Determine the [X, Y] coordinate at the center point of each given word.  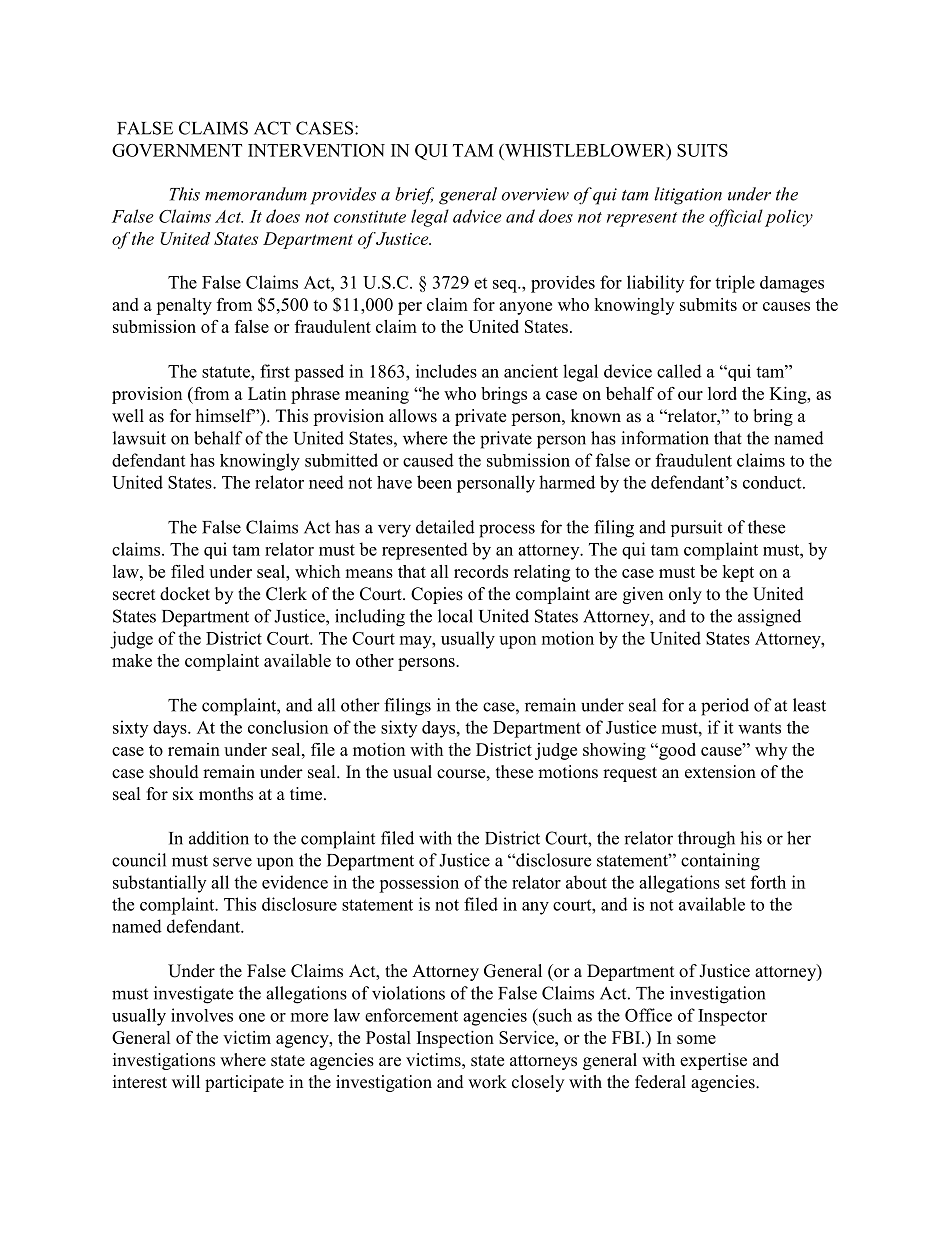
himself [225, 416]
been [434, 482]
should [174, 772]
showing [614, 751]
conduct [773, 482]
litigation [688, 196]
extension [720, 772]
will [186, 1081]
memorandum [256, 194]
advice [477, 216]
